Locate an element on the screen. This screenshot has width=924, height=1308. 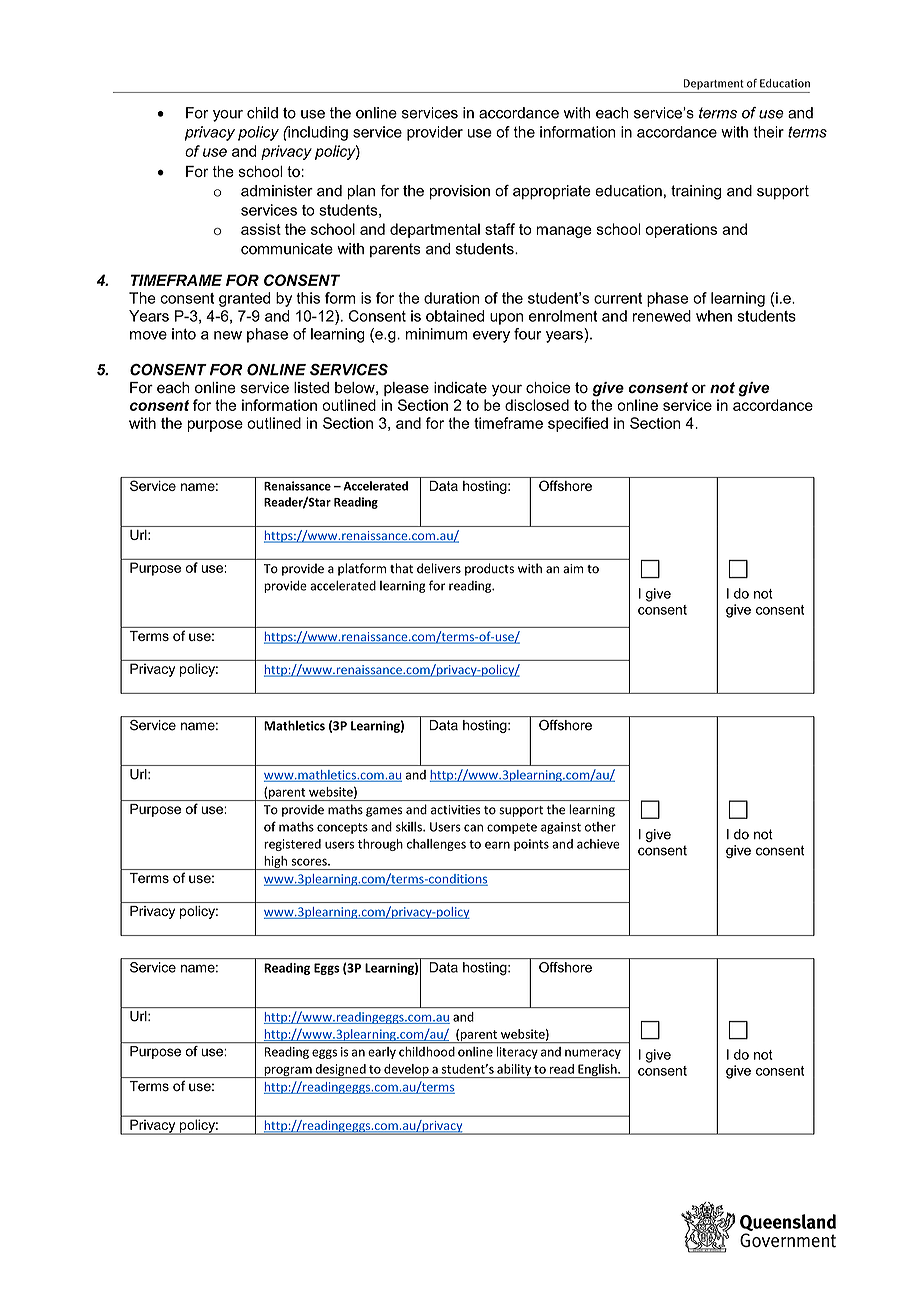
program is located at coordinates (288, 1072).
